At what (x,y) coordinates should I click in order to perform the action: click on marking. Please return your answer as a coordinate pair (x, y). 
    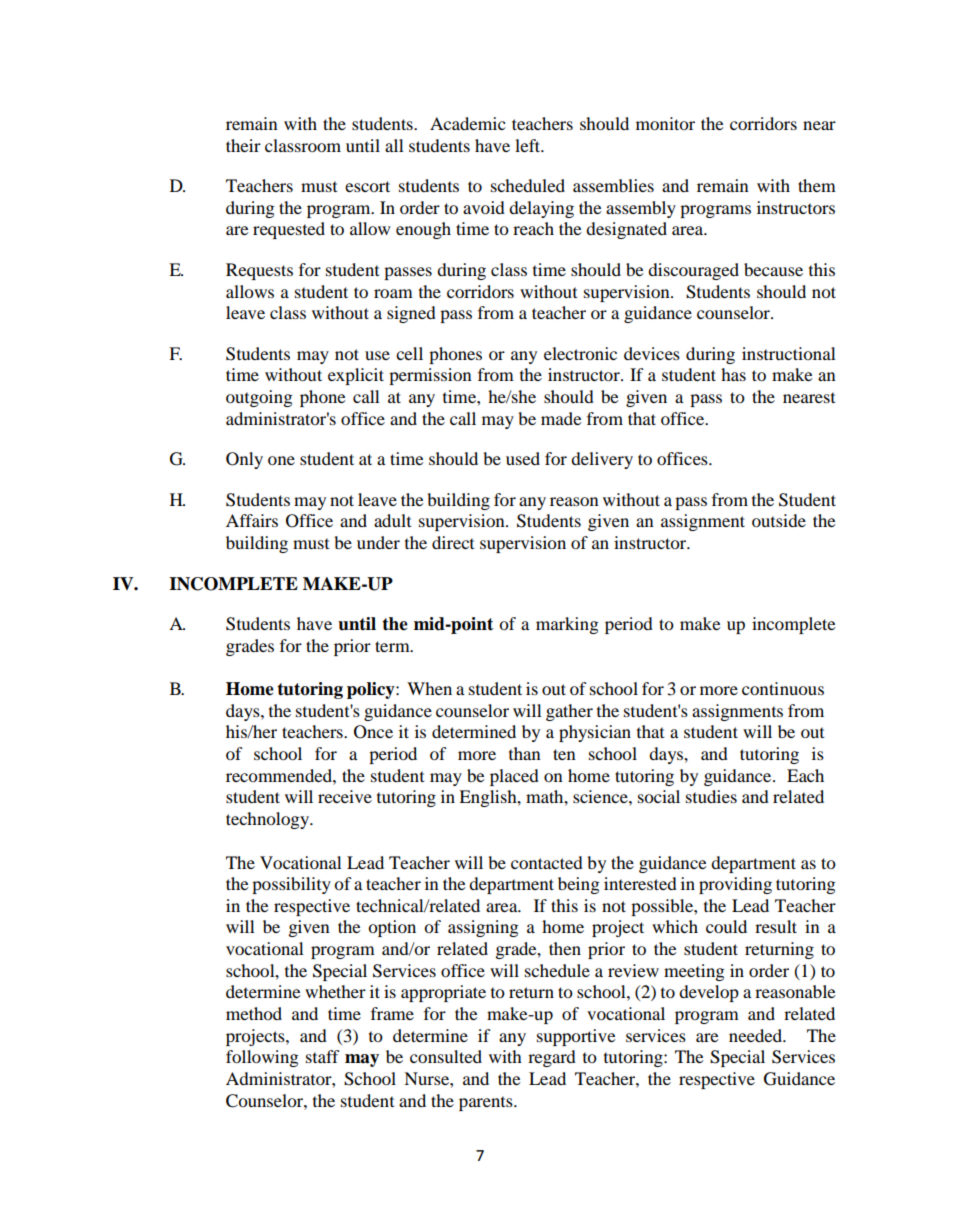
    Looking at the image, I should click on (567, 625).
